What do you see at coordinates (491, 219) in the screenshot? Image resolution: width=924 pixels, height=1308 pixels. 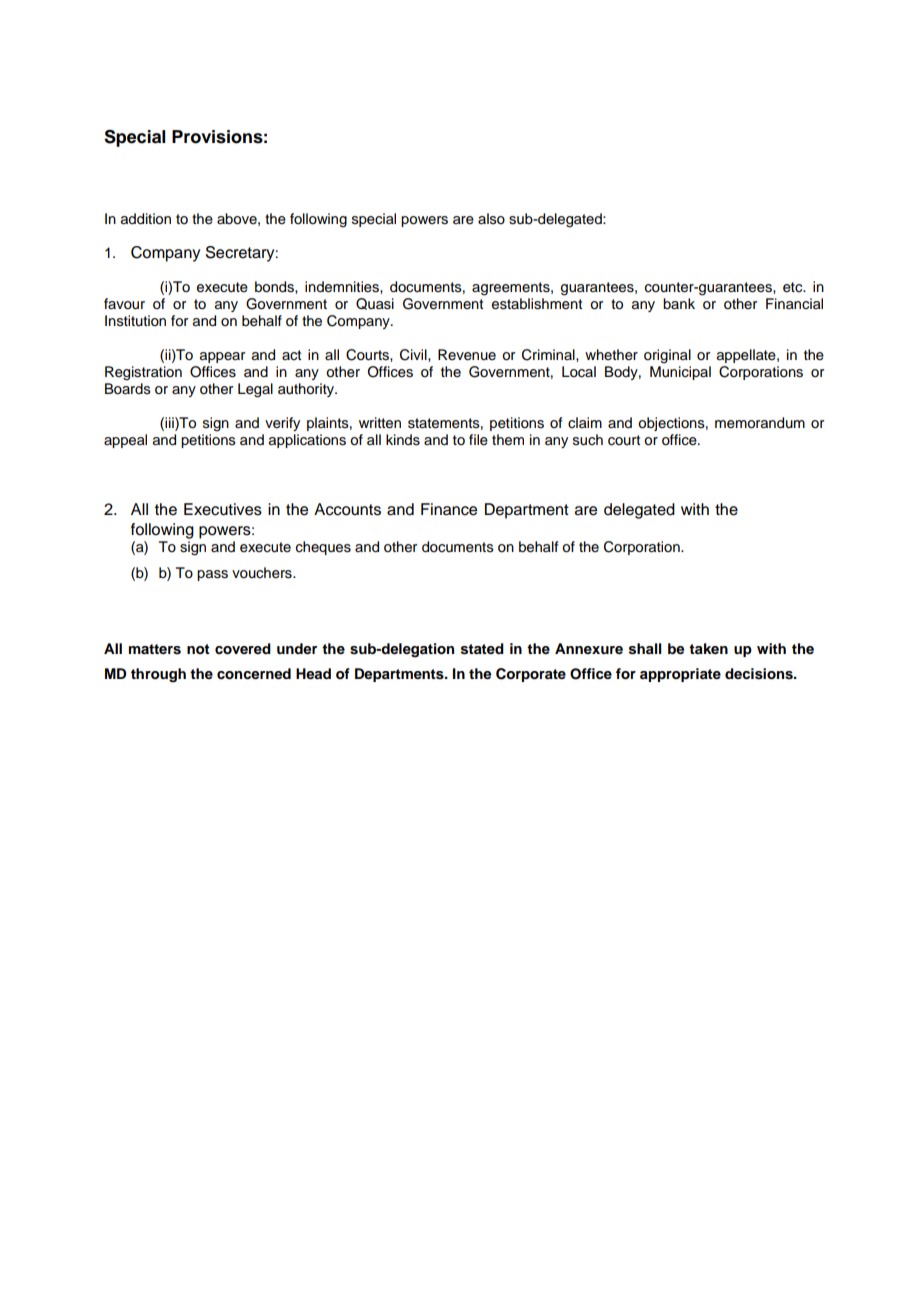 I see `also` at bounding box center [491, 219].
